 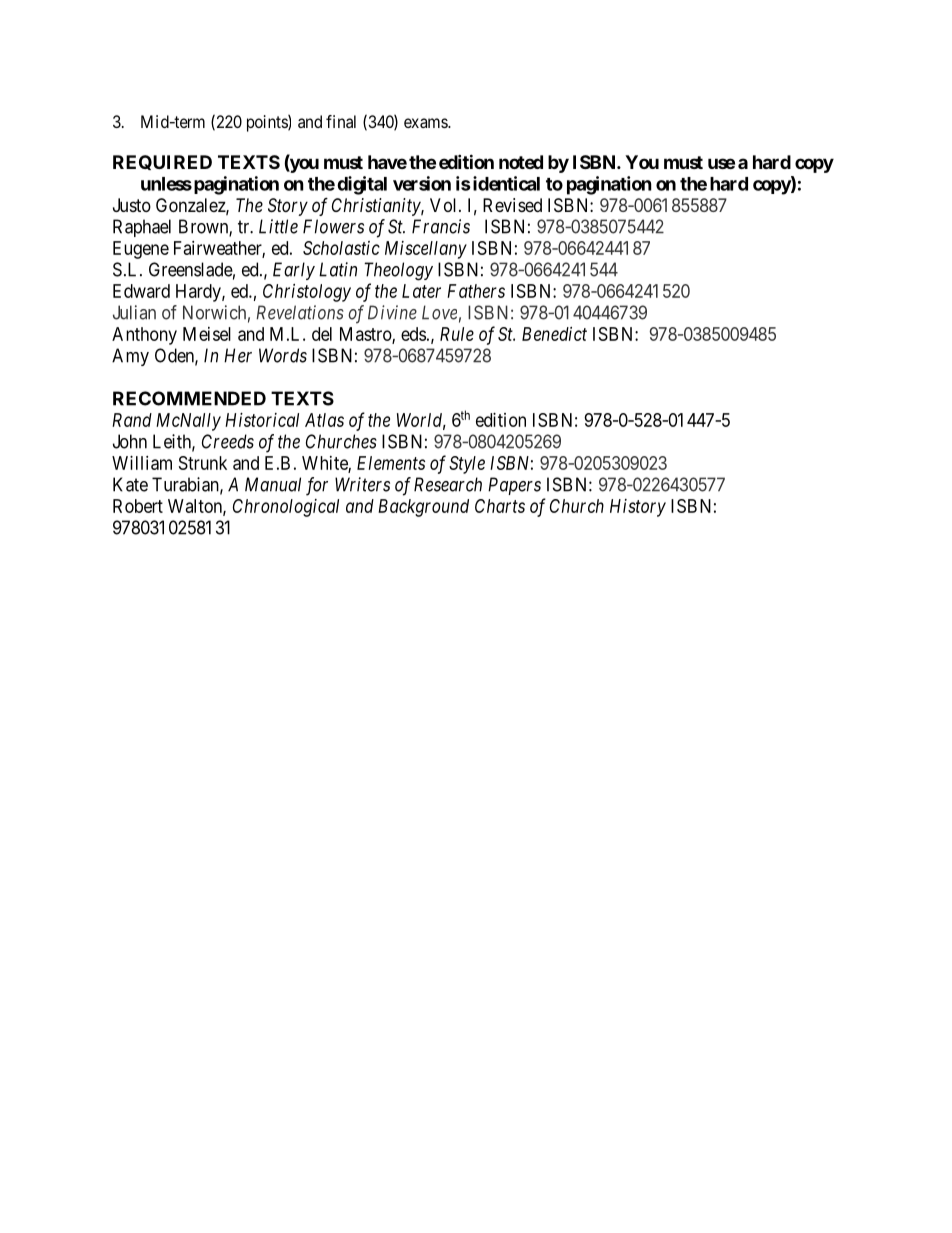 What do you see at coordinates (138, 506) in the screenshot?
I see `Robert` at bounding box center [138, 506].
